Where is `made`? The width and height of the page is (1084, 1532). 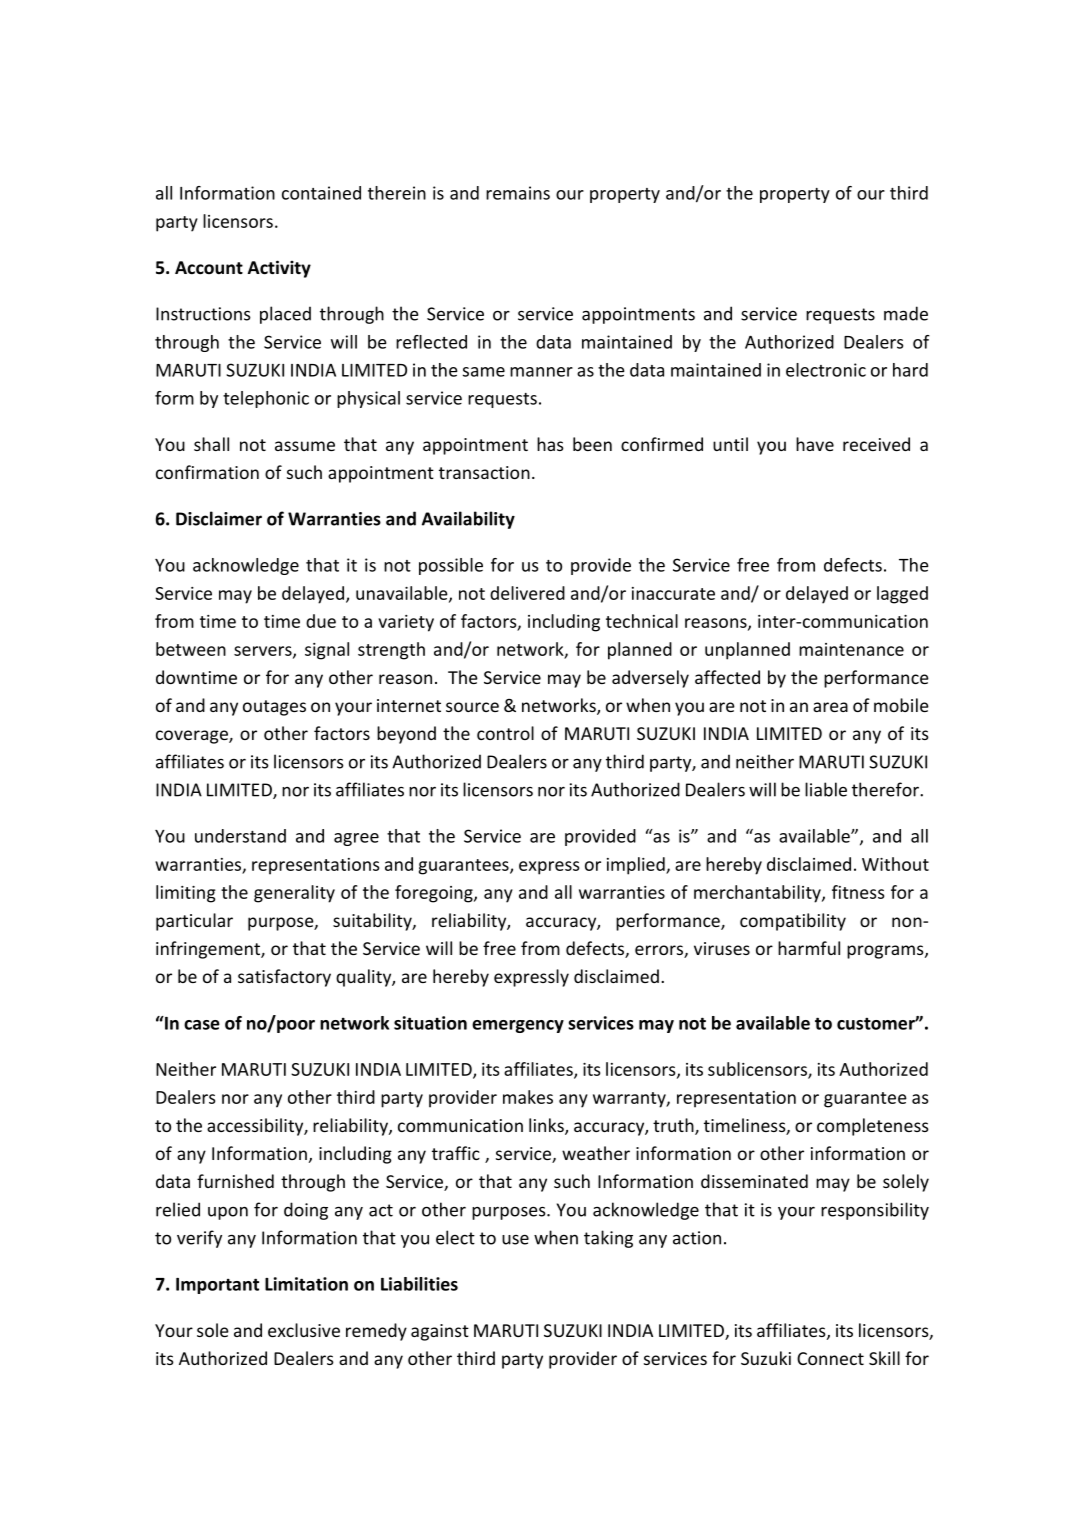 made is located at coordinates (906, 313).
